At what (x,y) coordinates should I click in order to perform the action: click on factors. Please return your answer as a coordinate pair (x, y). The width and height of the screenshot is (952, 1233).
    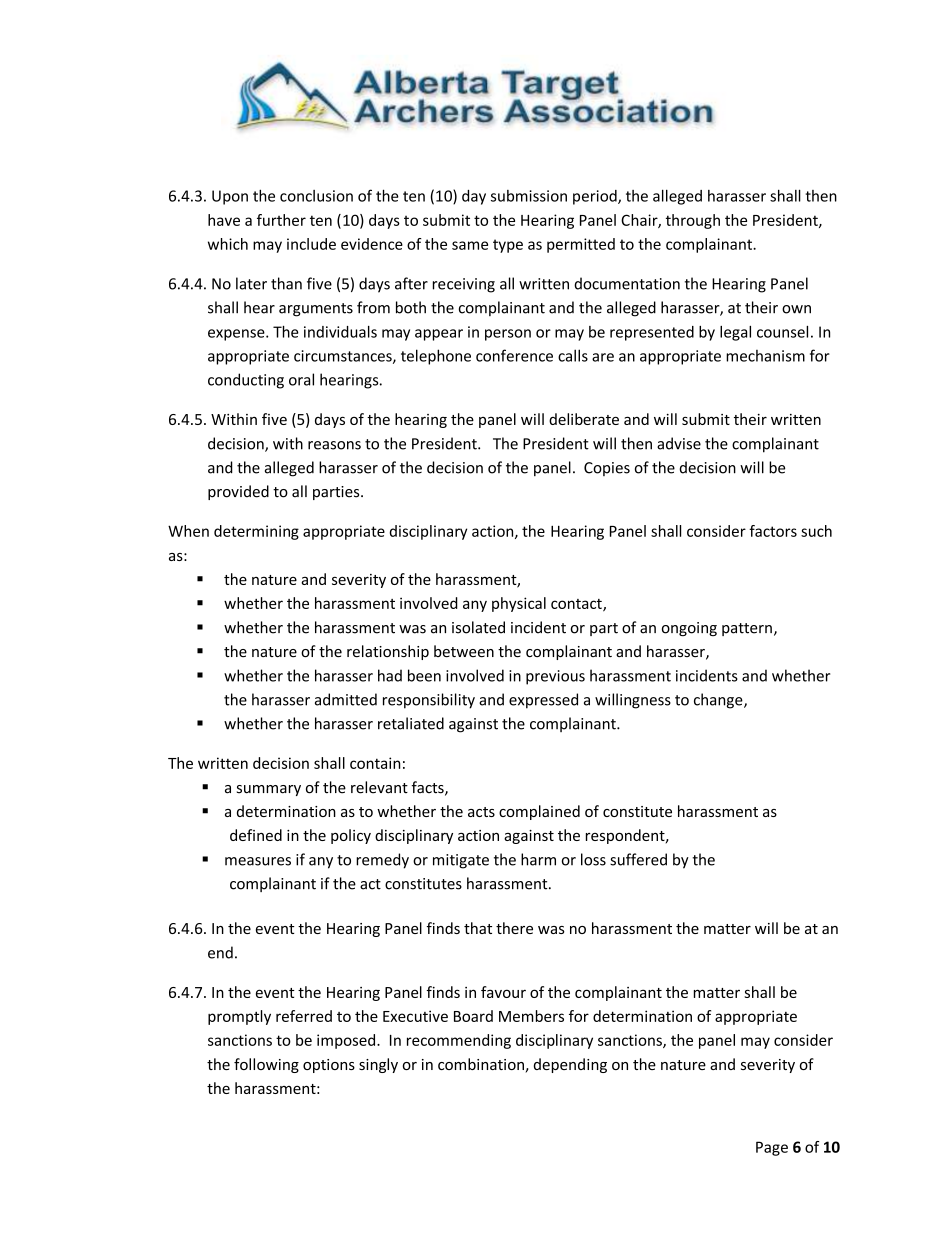
    Looking at the image, I should click on (773, 531).
